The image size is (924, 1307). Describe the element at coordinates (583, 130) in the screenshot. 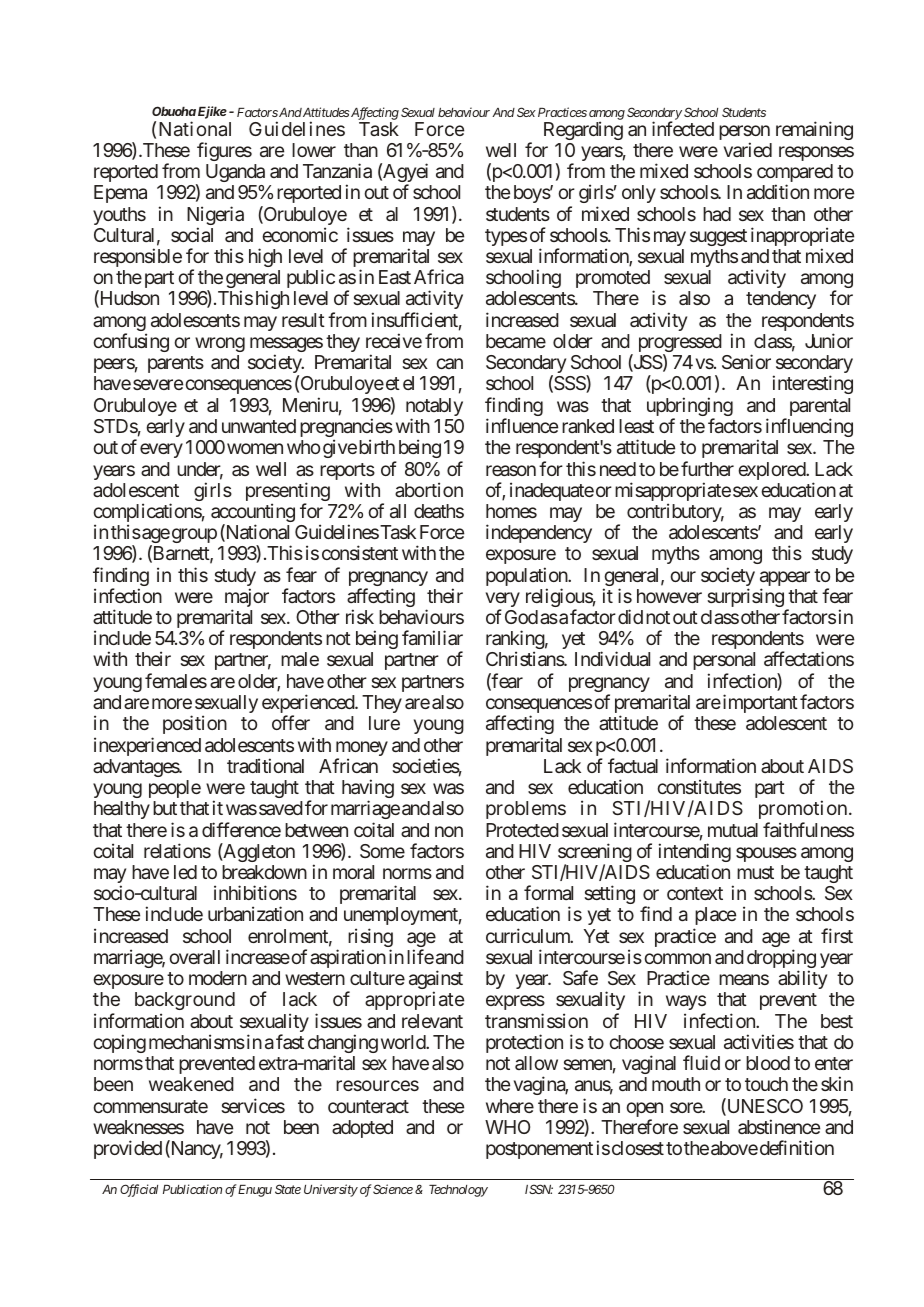

I see `Regarding` at that location.
